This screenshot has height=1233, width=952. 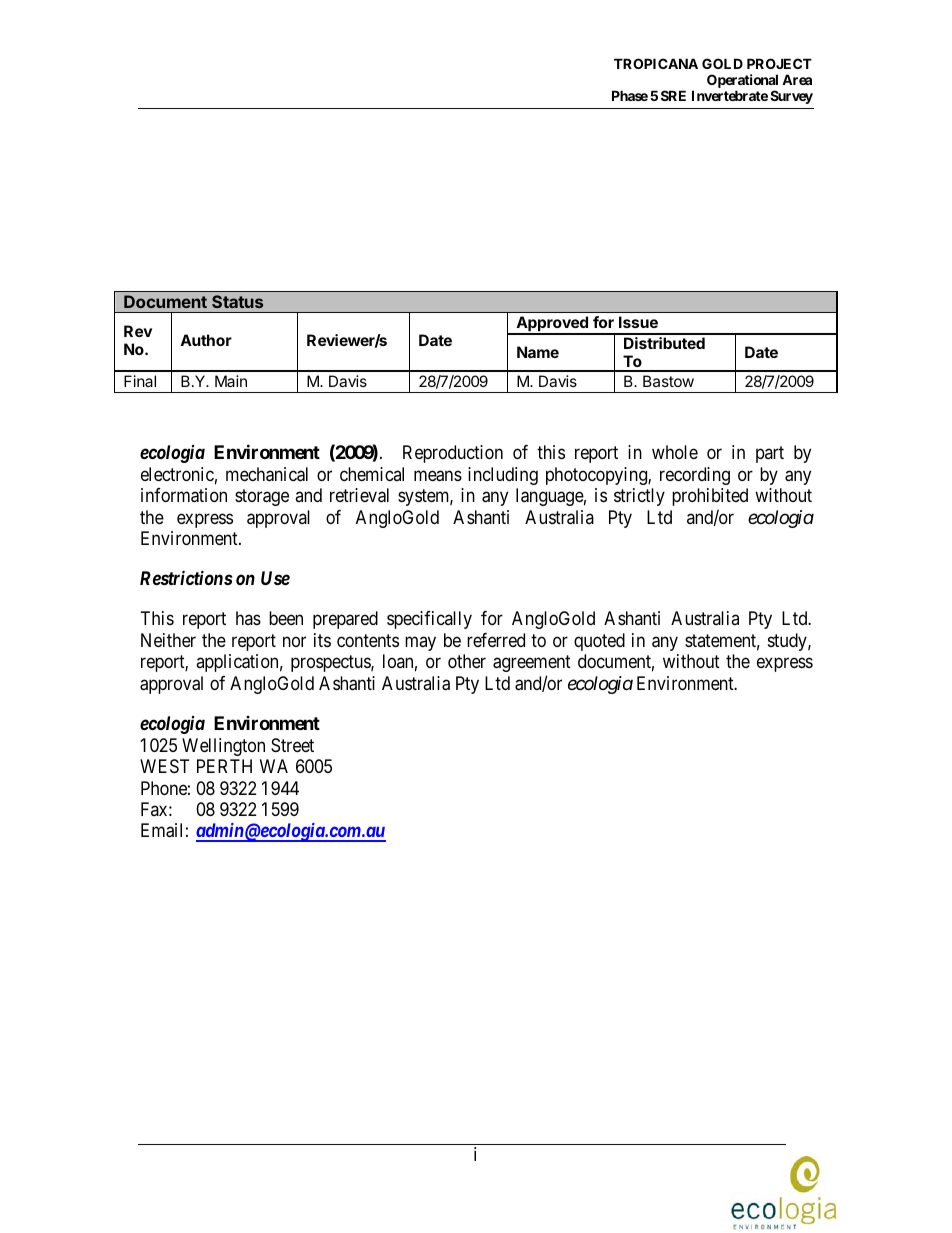 What do you see at coordinates (206, 340) in the screenshot?
I see `Author` at bounding box center [206, 340].
